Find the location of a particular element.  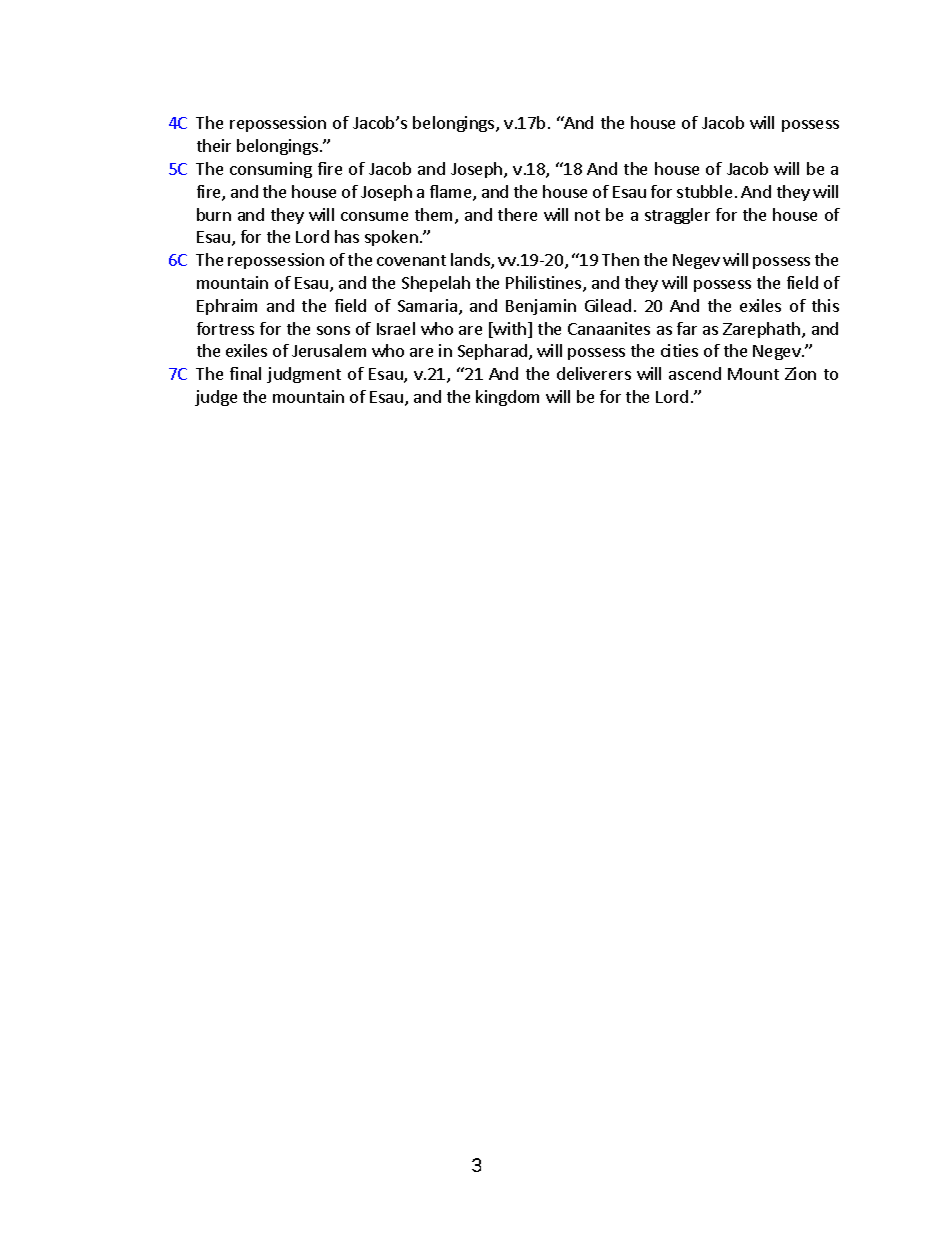

stubble is located at coordinates (704, 191).
